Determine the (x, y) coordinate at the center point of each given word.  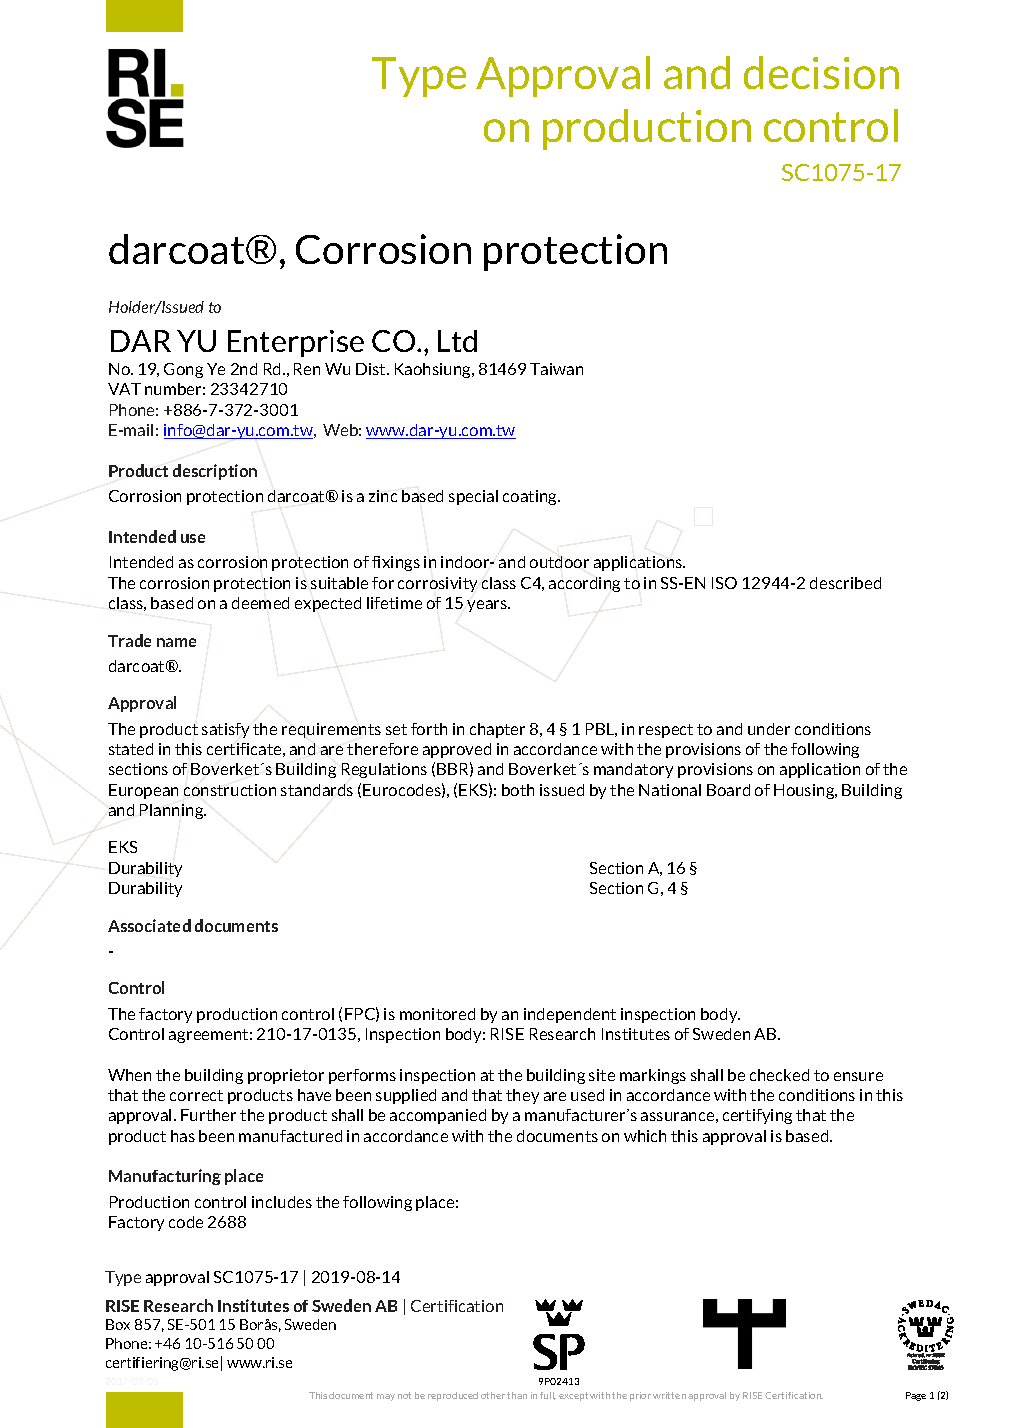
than (517, 1395)
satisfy (225, 730)
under (769, 729)
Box (118, 1324)
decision (821, 72)
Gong (183, 370)
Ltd (457, 341)
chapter (497, 730)
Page (916, 1396)
